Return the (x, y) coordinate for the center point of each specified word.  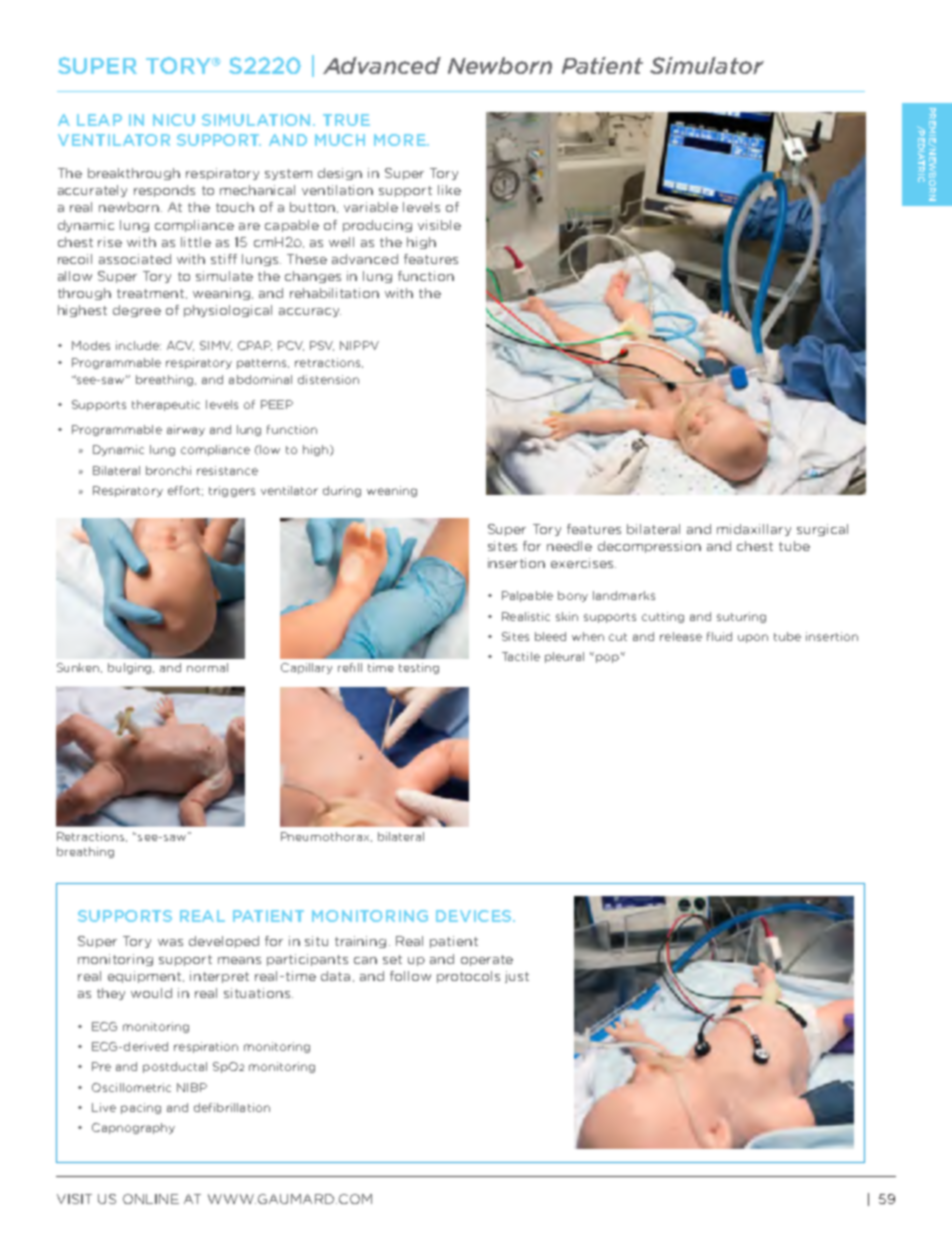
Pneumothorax (326, 837)
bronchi (168, 470)
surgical (822, 530)
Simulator (707, 65)
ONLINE (151, 1199)
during (342, 491)
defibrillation (232, 1107)
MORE (401, 140)
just (517, 977)
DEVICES (475, 916)
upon (753, 638)
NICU (174, 120)
